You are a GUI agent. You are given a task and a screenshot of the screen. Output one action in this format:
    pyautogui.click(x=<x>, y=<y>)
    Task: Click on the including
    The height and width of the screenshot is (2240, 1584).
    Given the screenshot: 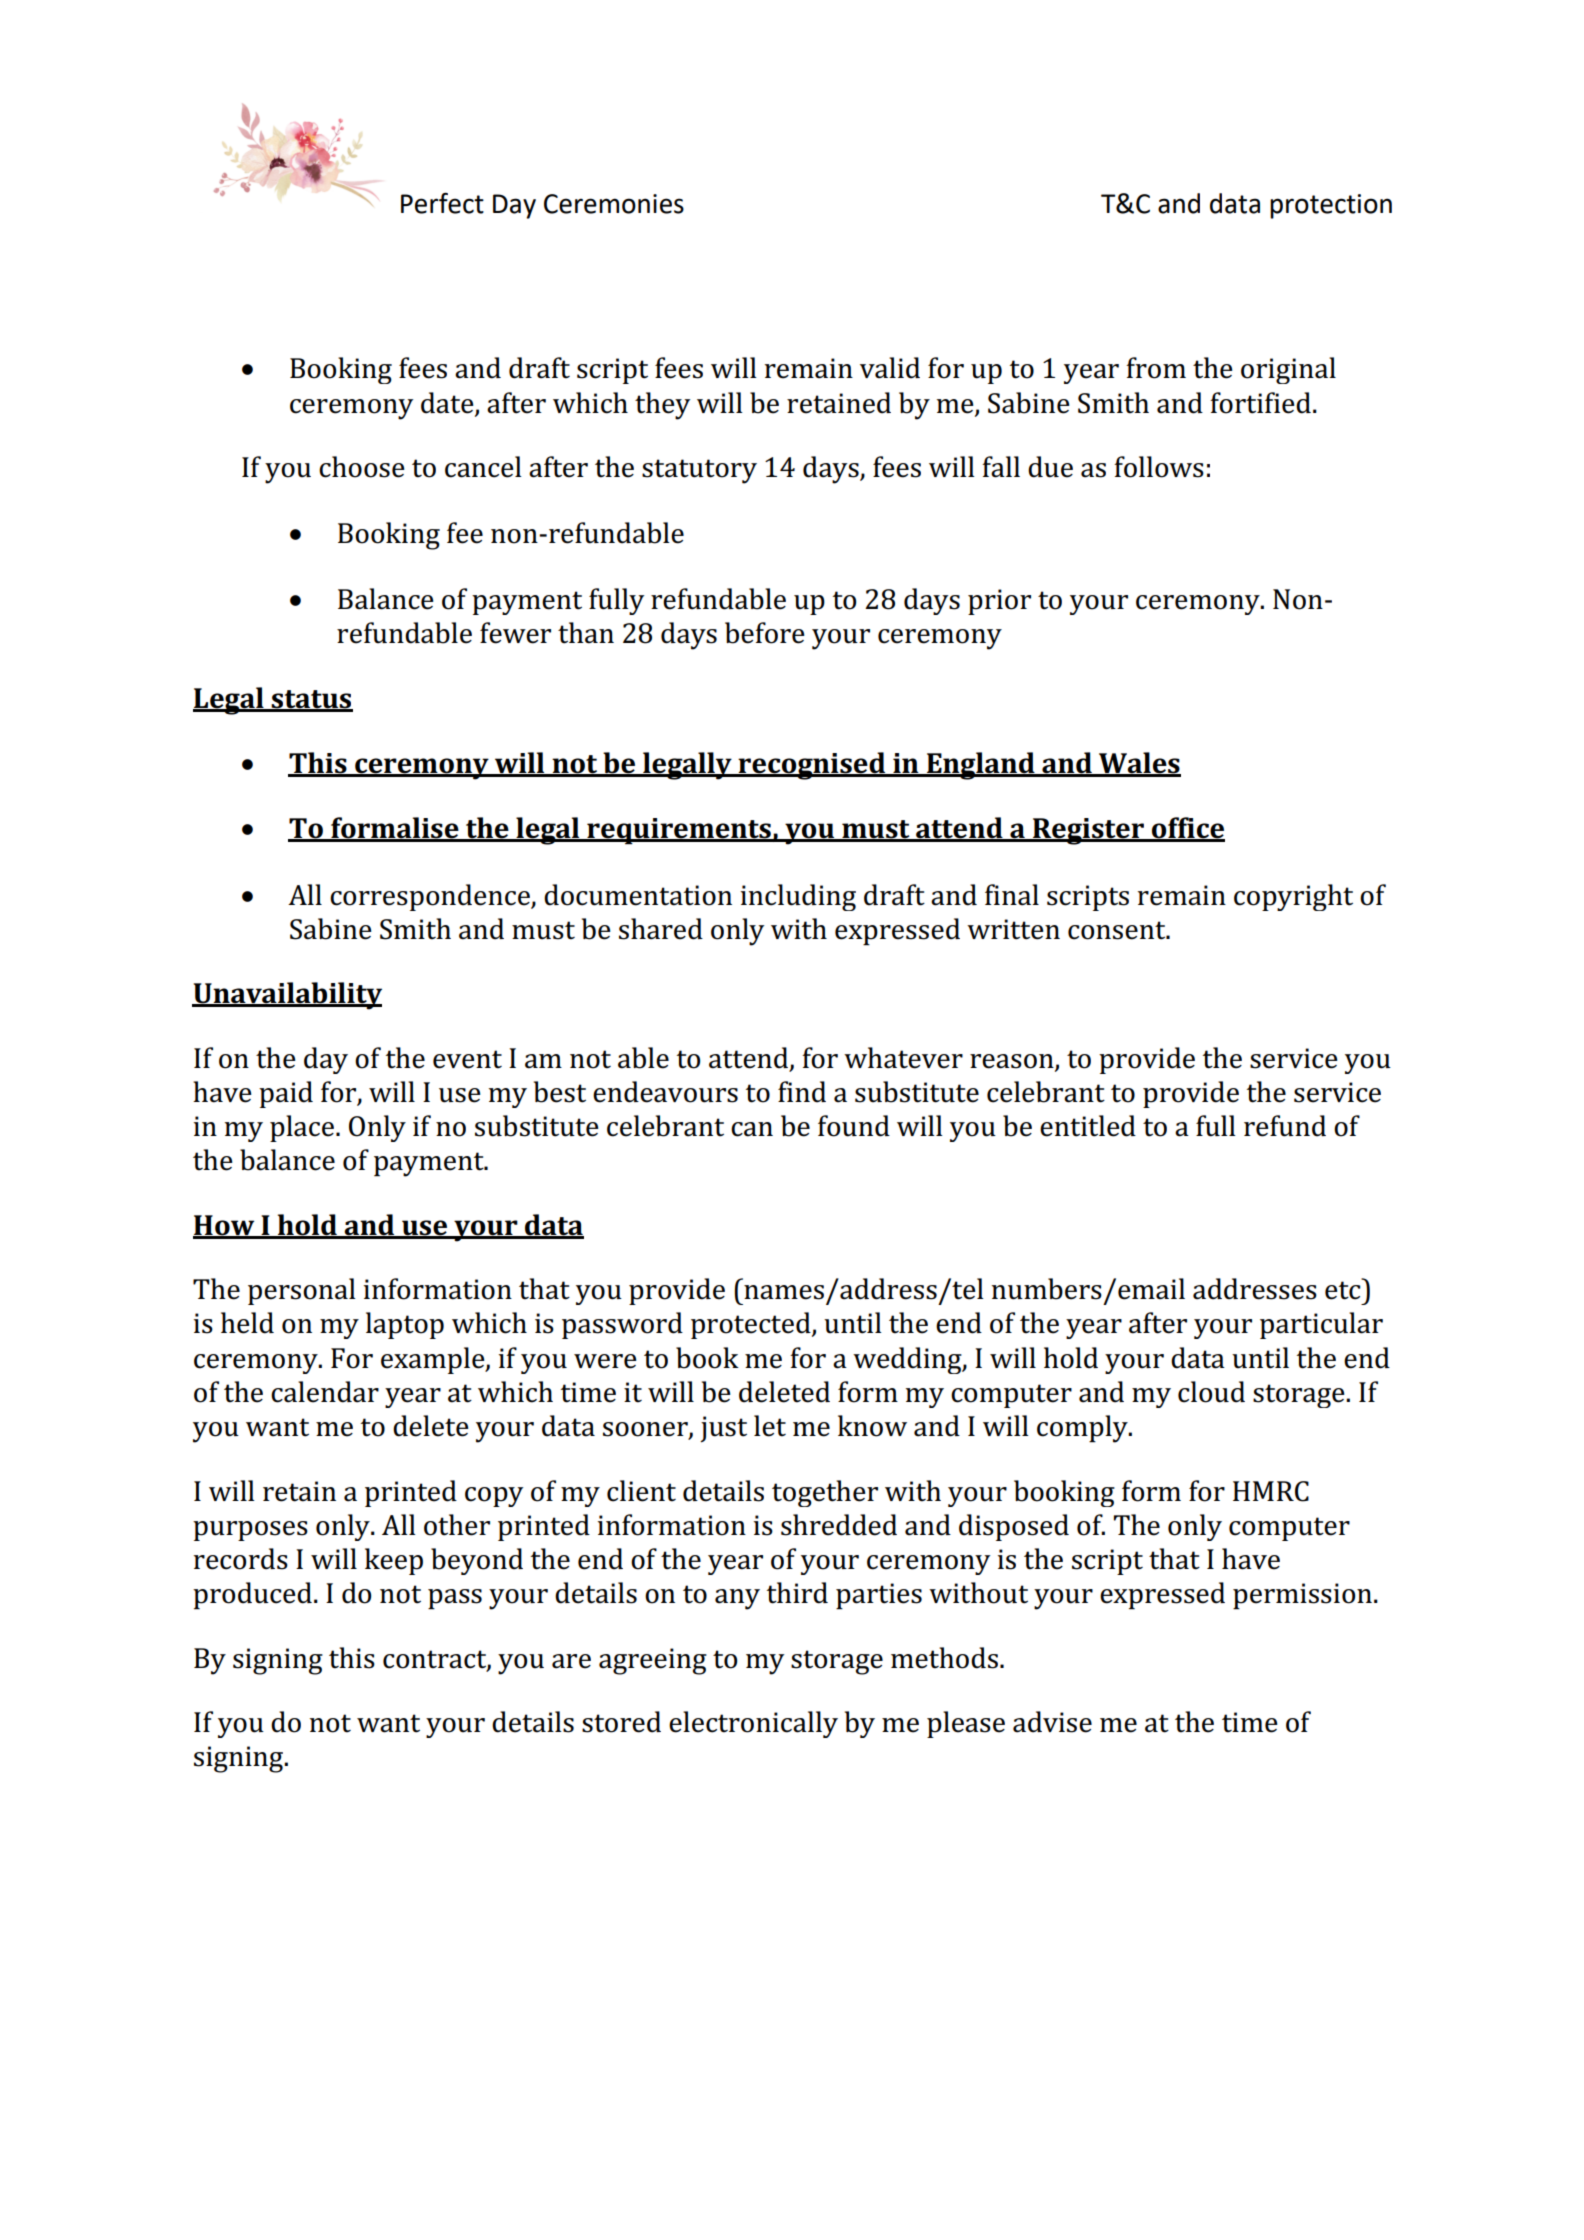 What is the action you would take?
    pyautogui.click(x=798, y=897)
